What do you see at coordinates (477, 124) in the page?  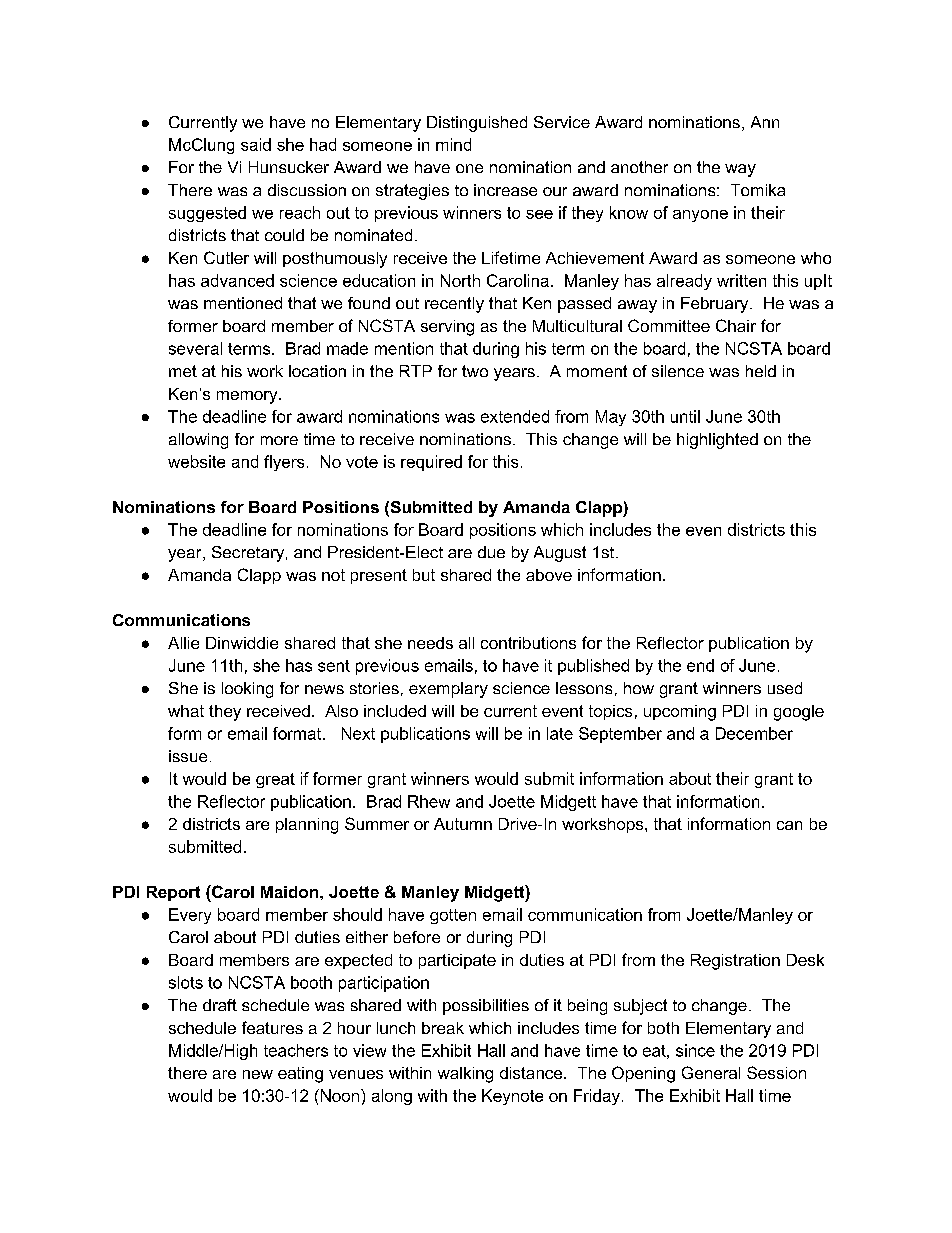 I see `Distinguished` at bounding box center [477, 124].
